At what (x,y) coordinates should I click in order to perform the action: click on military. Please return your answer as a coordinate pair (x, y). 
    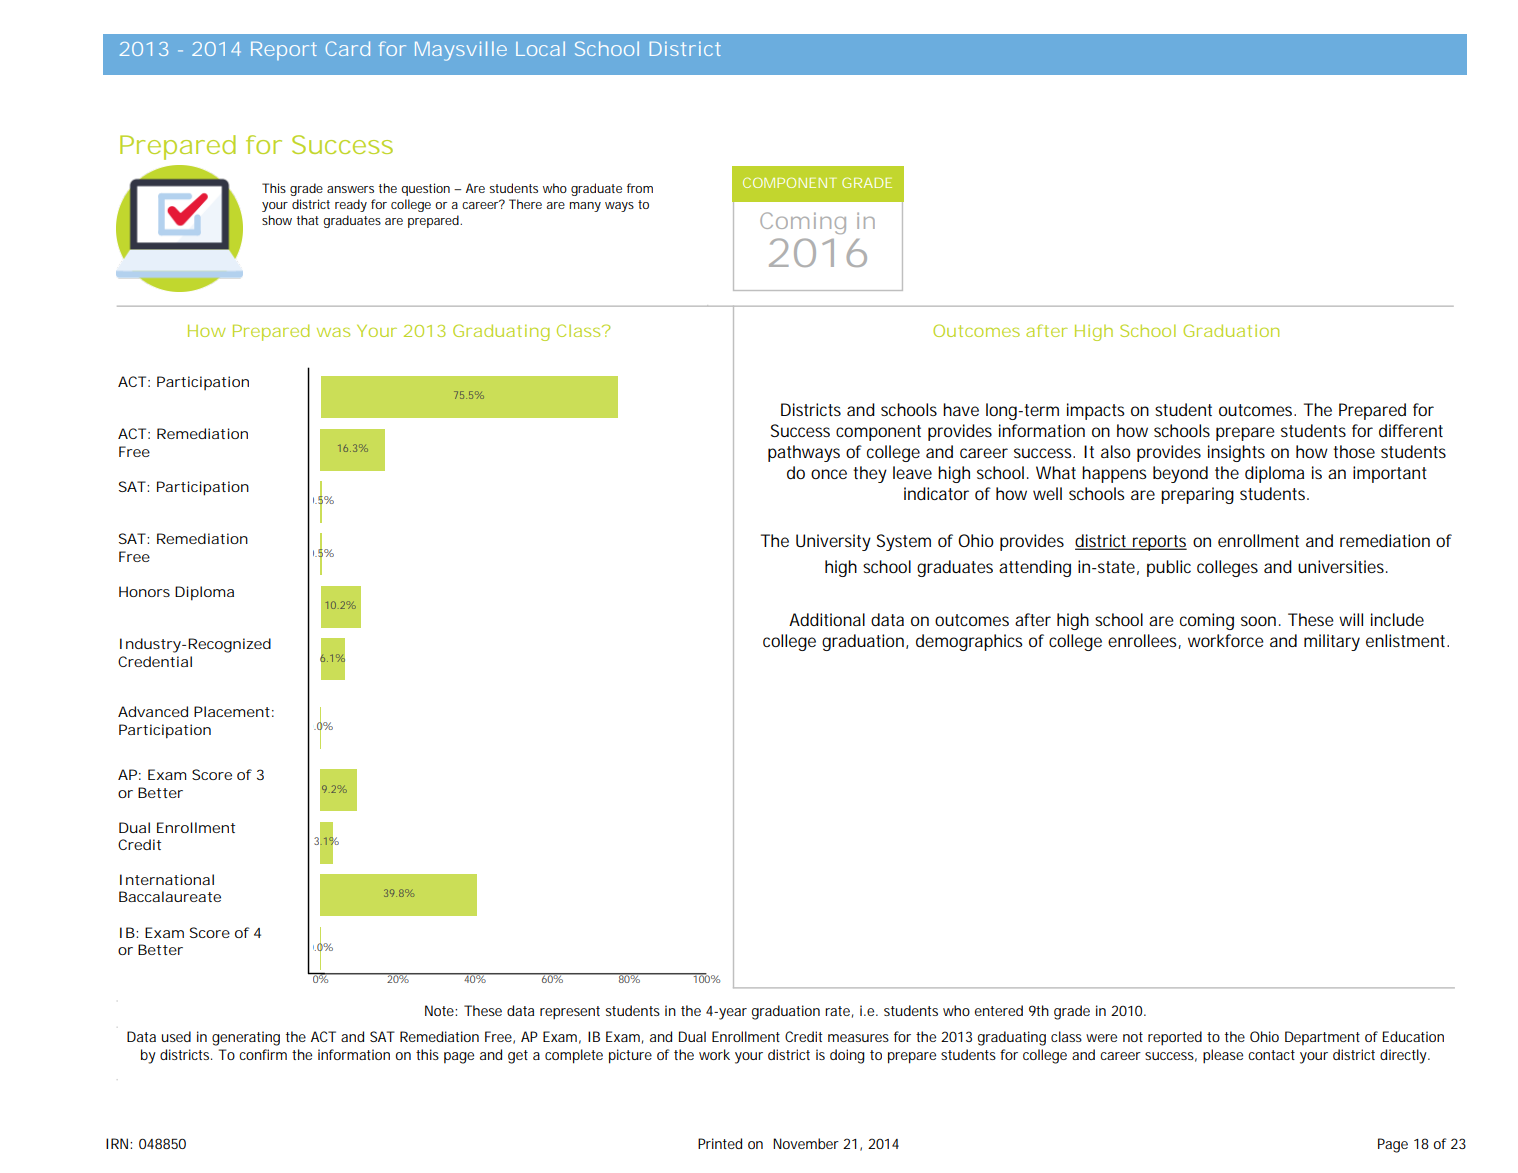
    Looking at the image, I should click on (1332, 642).
